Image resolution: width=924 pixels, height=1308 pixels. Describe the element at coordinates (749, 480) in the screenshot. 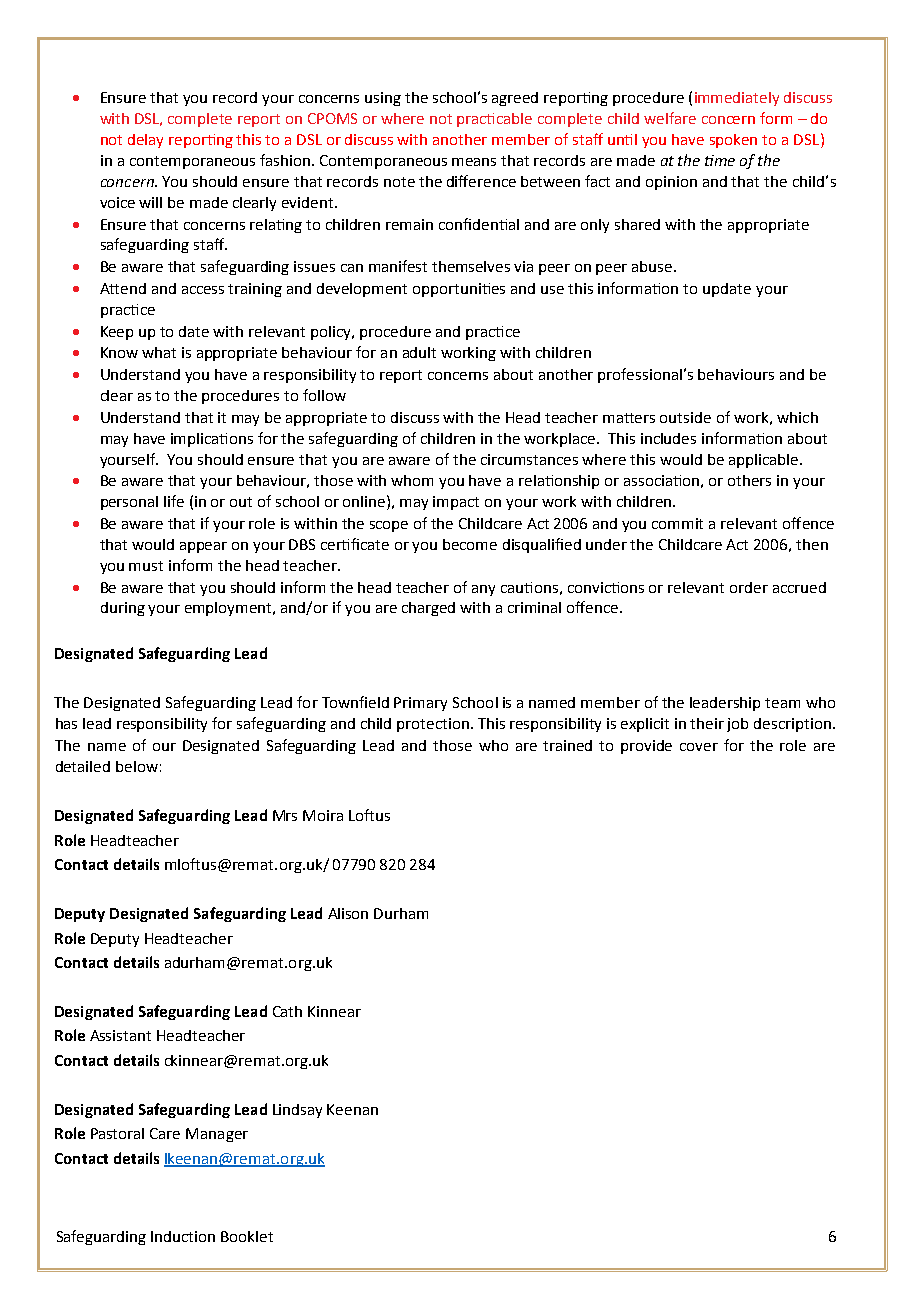

I see `others` at that location.
